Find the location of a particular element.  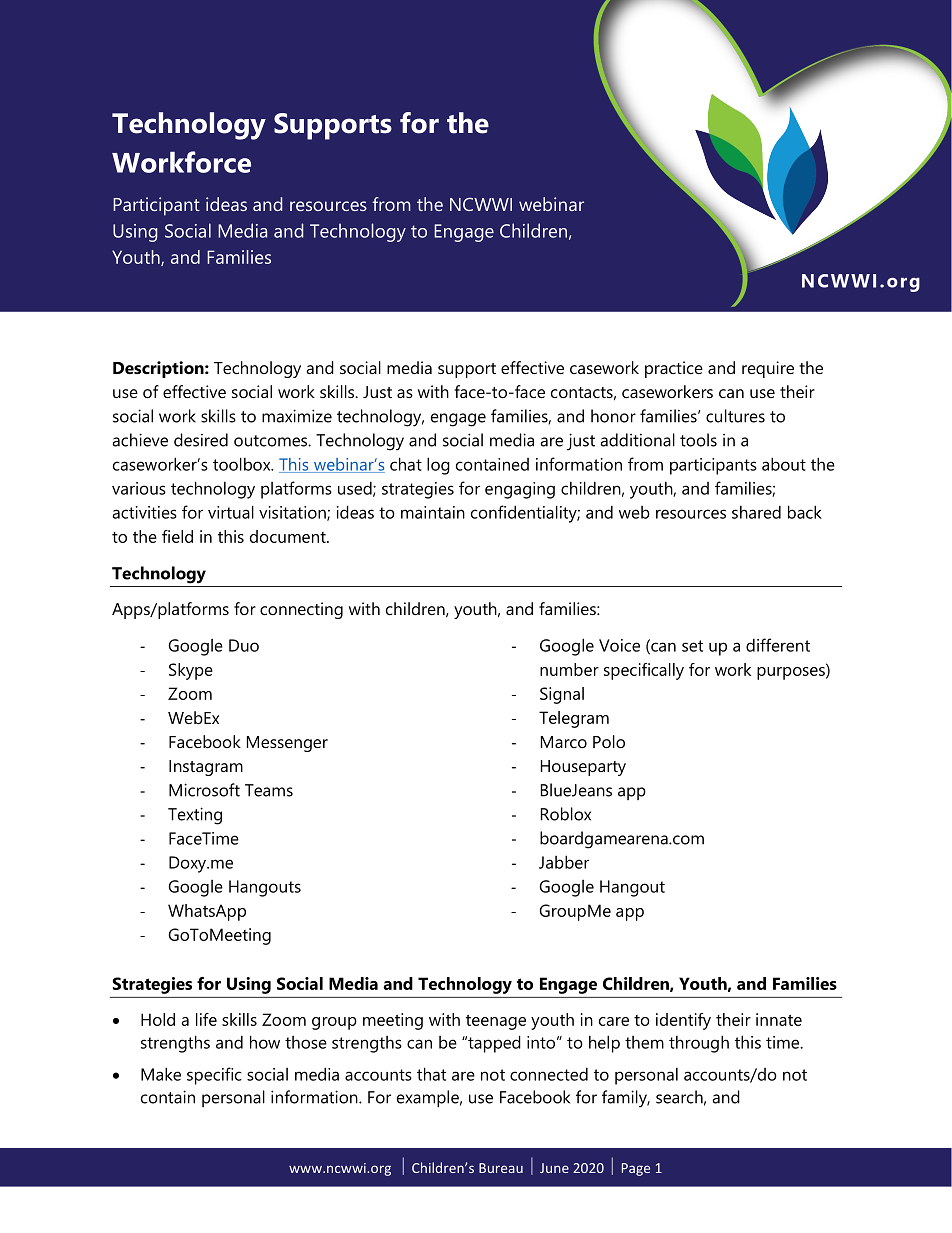

cultures is located at coordinates (735, 416).
